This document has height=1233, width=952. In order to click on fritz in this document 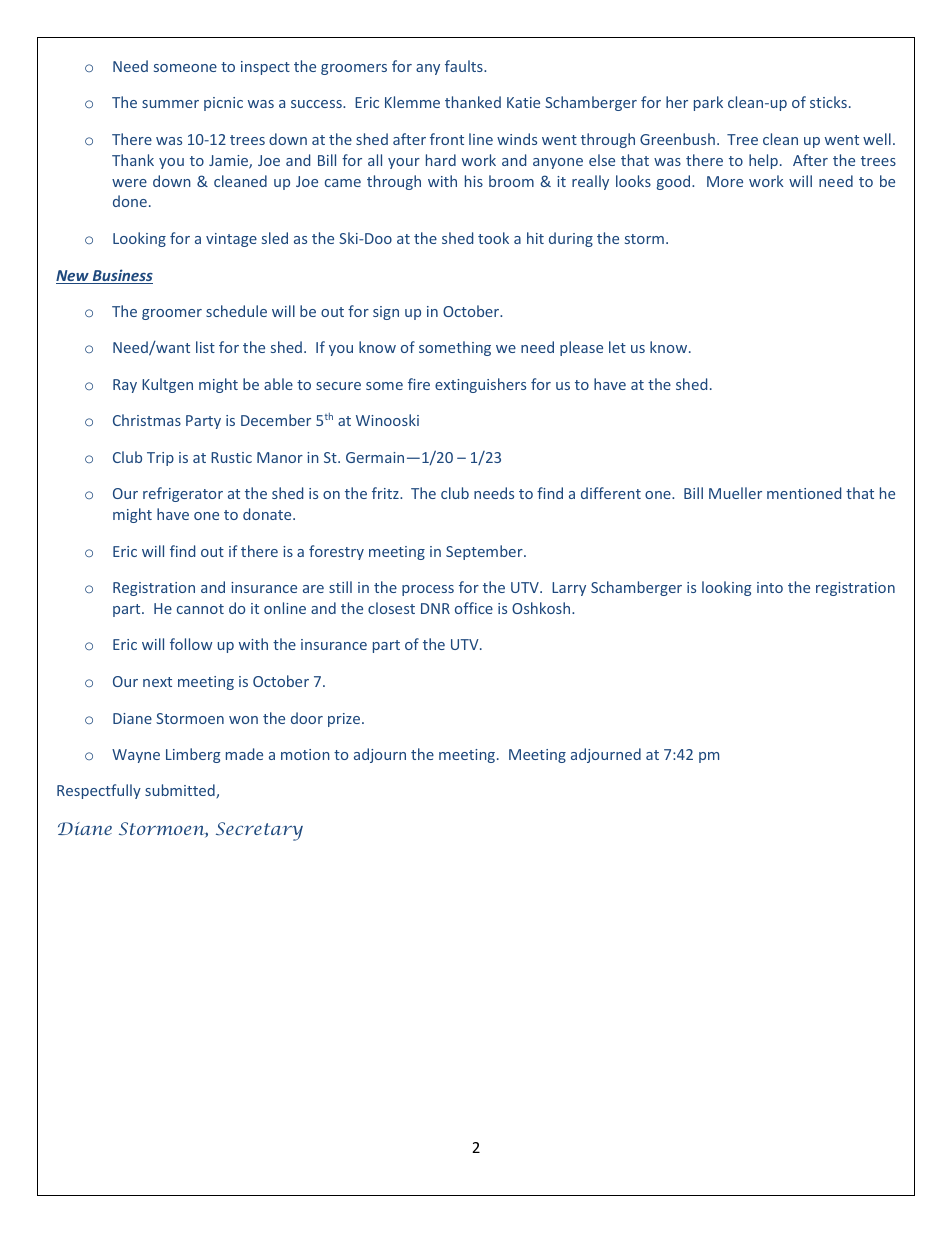, I will do `click(386, 493)`.
